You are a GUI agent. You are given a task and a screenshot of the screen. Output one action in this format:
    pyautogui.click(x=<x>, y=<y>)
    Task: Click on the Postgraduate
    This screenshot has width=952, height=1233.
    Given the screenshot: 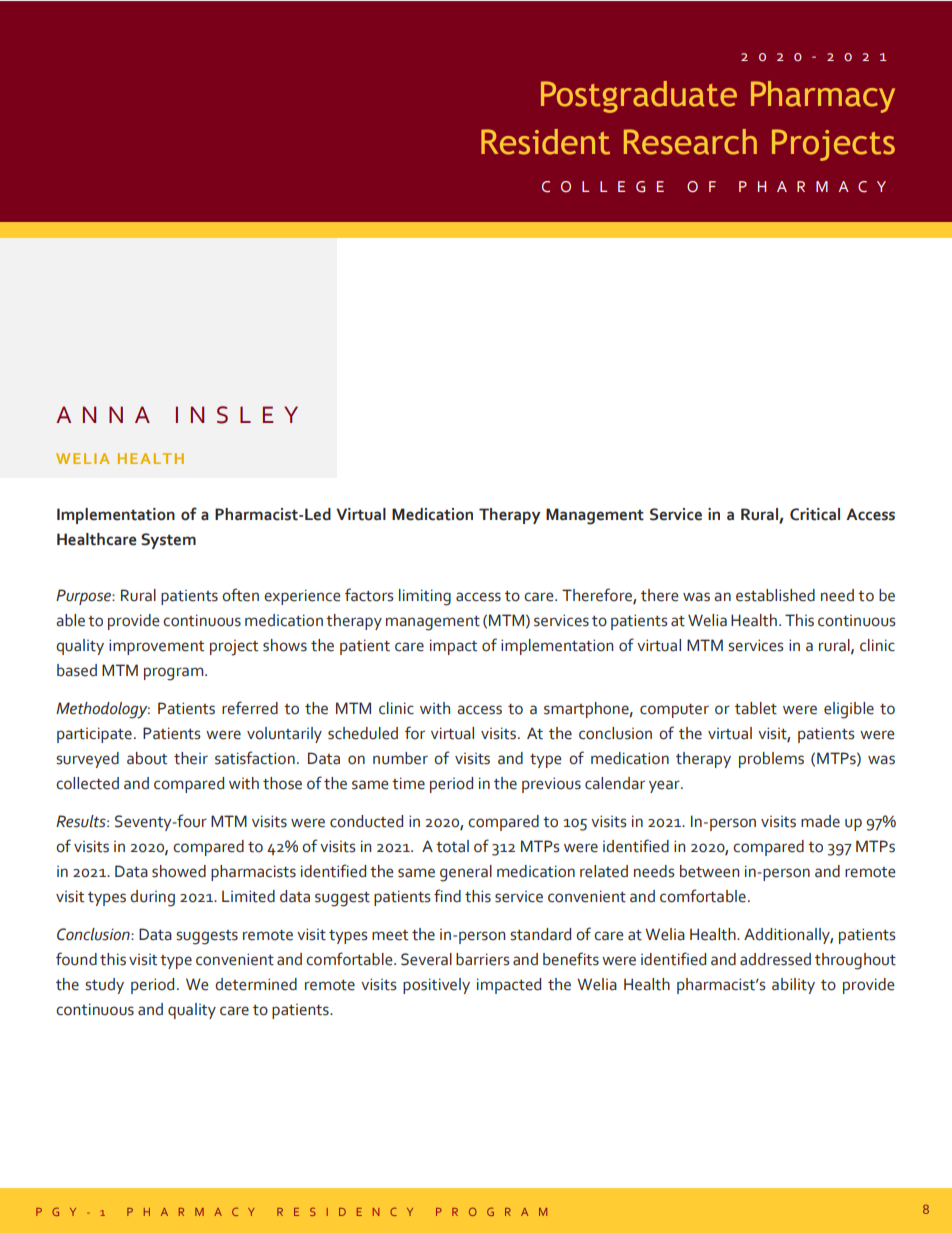 What is the action you would take?
    pyautogui.click(x=639, y=97)
